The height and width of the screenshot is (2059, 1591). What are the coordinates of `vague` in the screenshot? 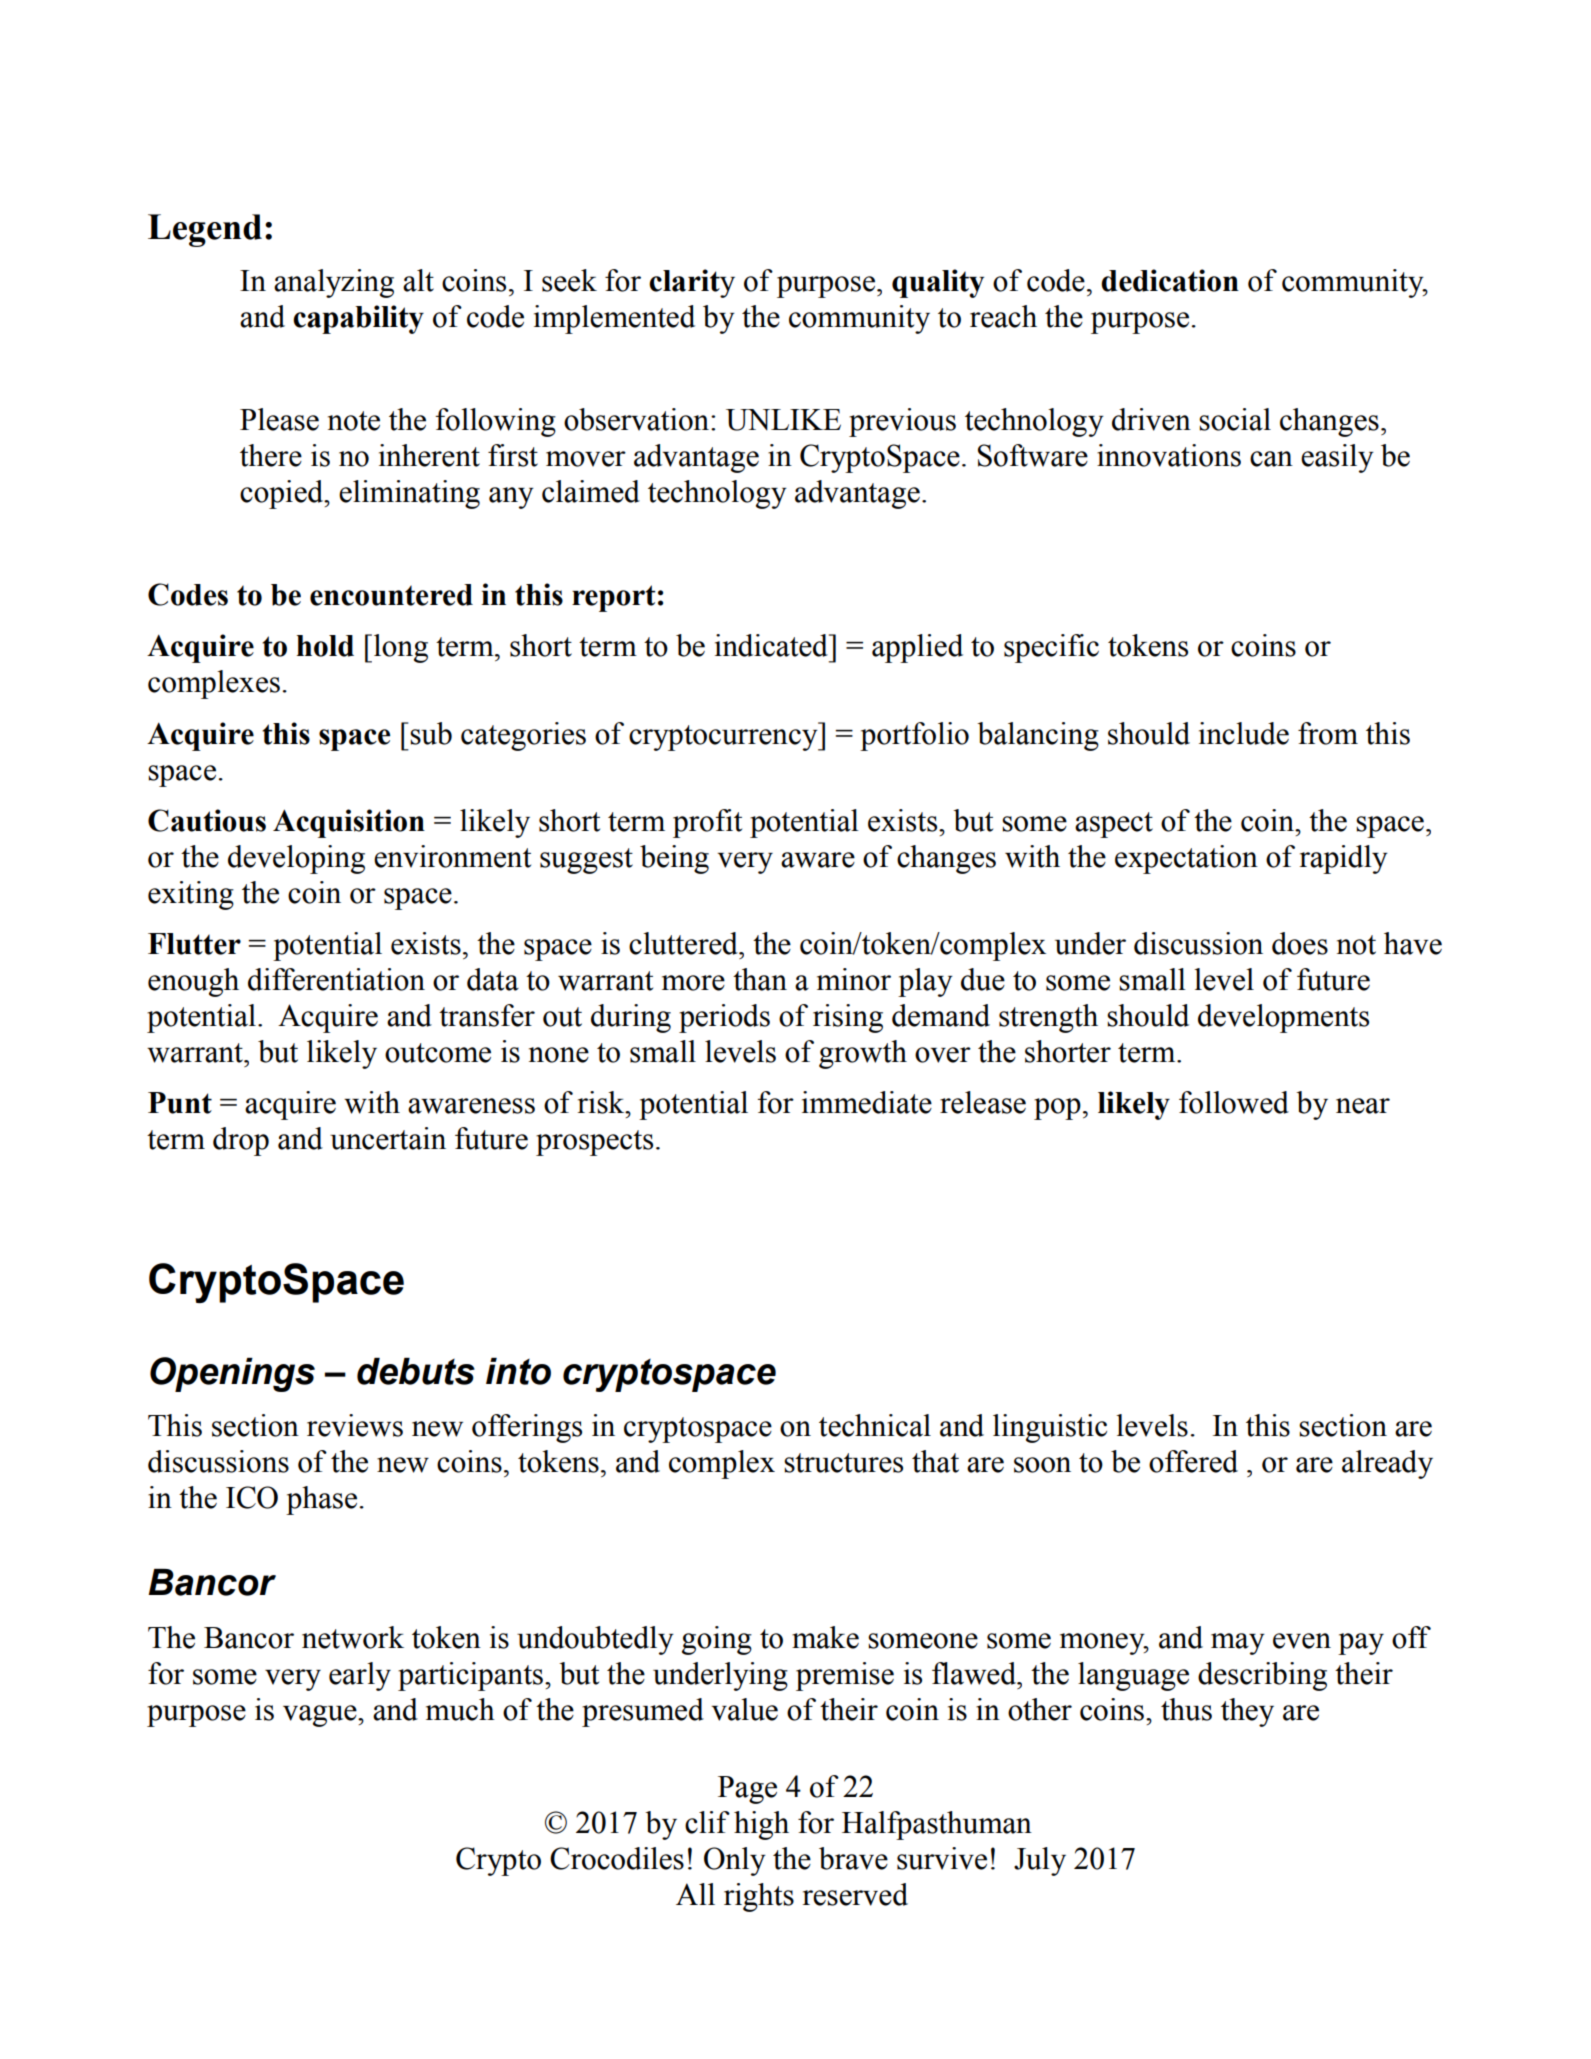 It's located at (321, 1716).
